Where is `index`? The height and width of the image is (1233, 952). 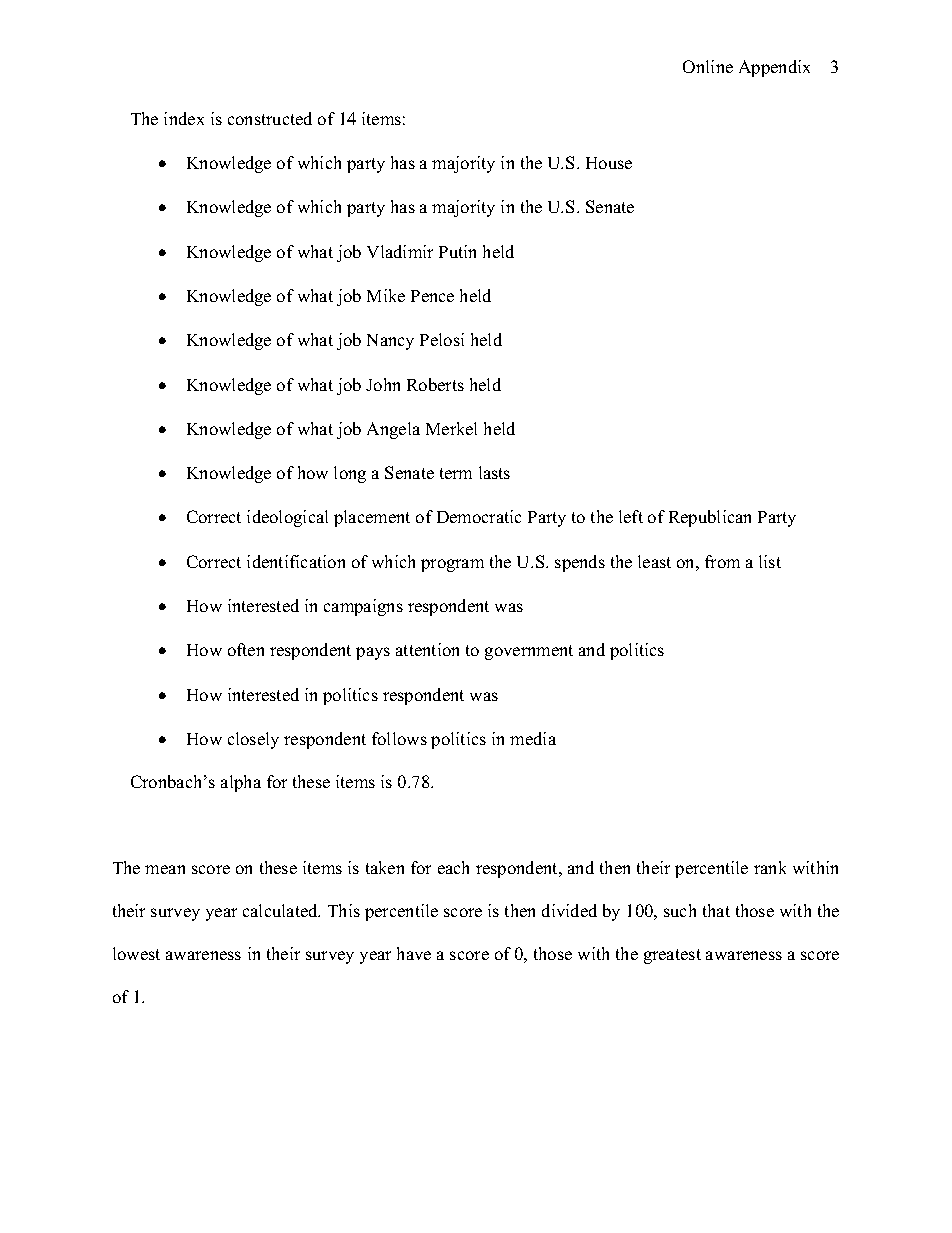
index is located at coordinates (184, 118).
